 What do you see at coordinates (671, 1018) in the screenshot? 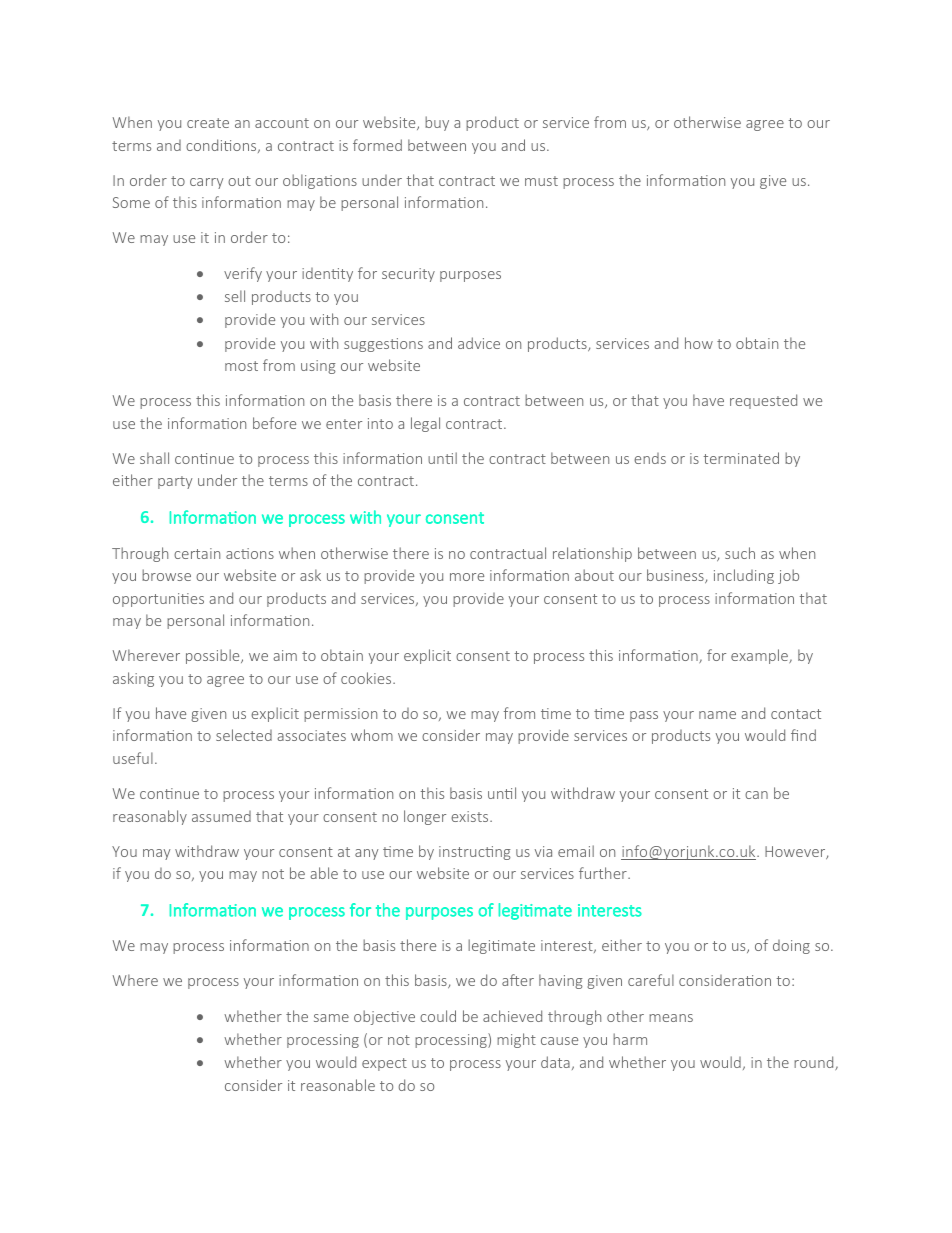
I see `means` at bounding box center [671, 1018].
